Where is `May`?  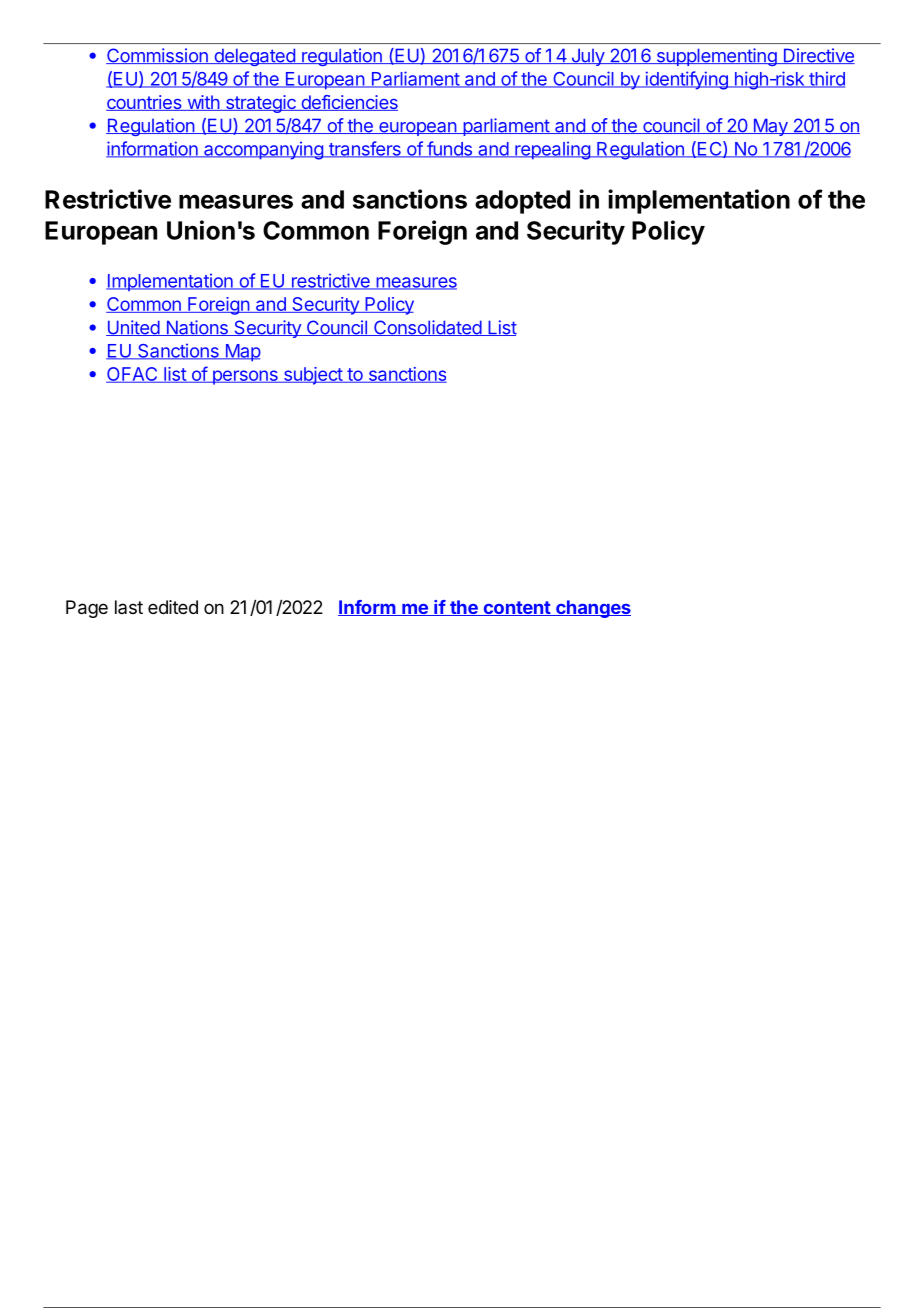
May is located at coordinates (770, 127).
